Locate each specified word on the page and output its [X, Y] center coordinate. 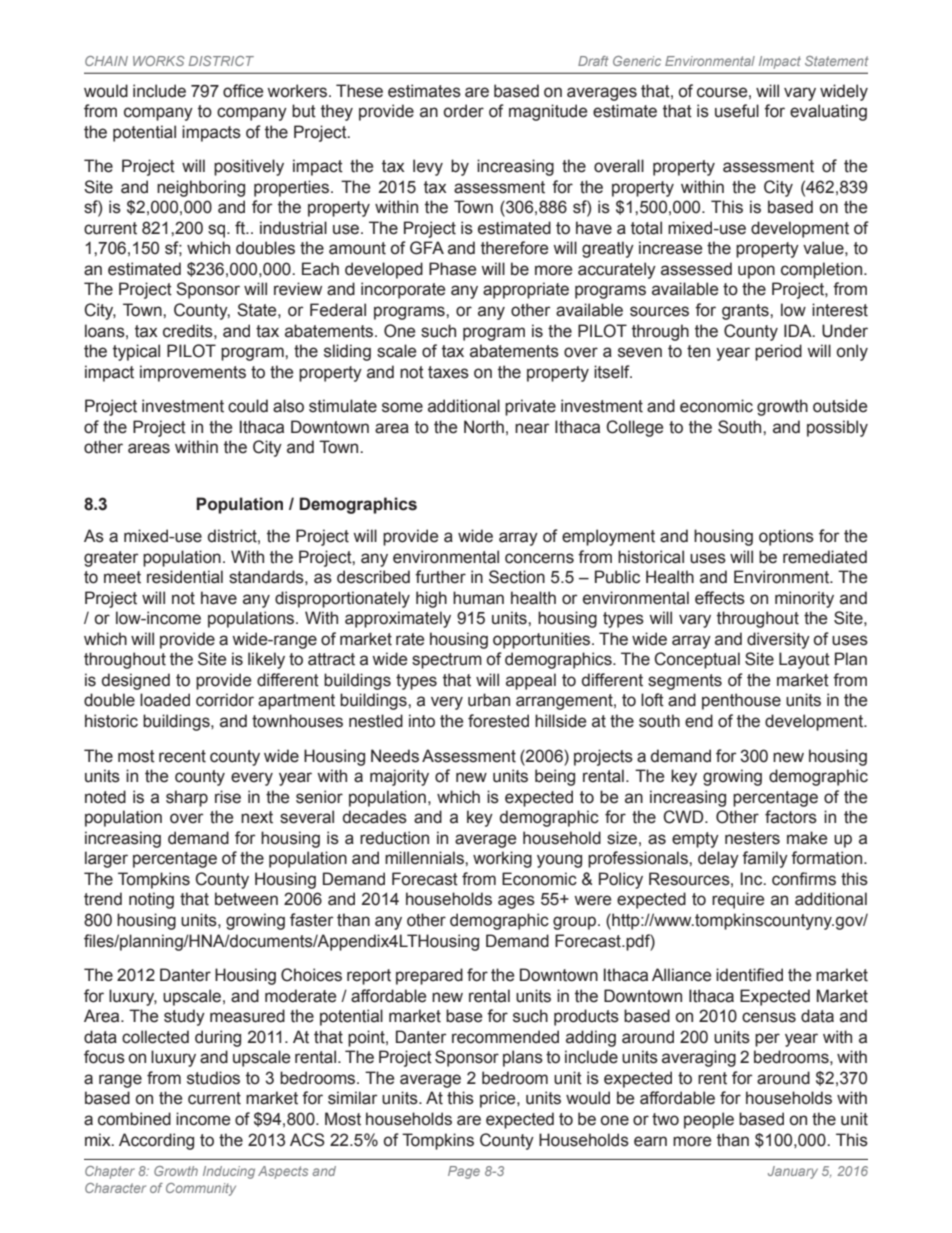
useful [737, 111]
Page [464, 1172]
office [243, 91]
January [793, 1172]
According [156, 1141]
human [478, 598]
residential [185, 577]
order [464, 111]
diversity [778, 640]
